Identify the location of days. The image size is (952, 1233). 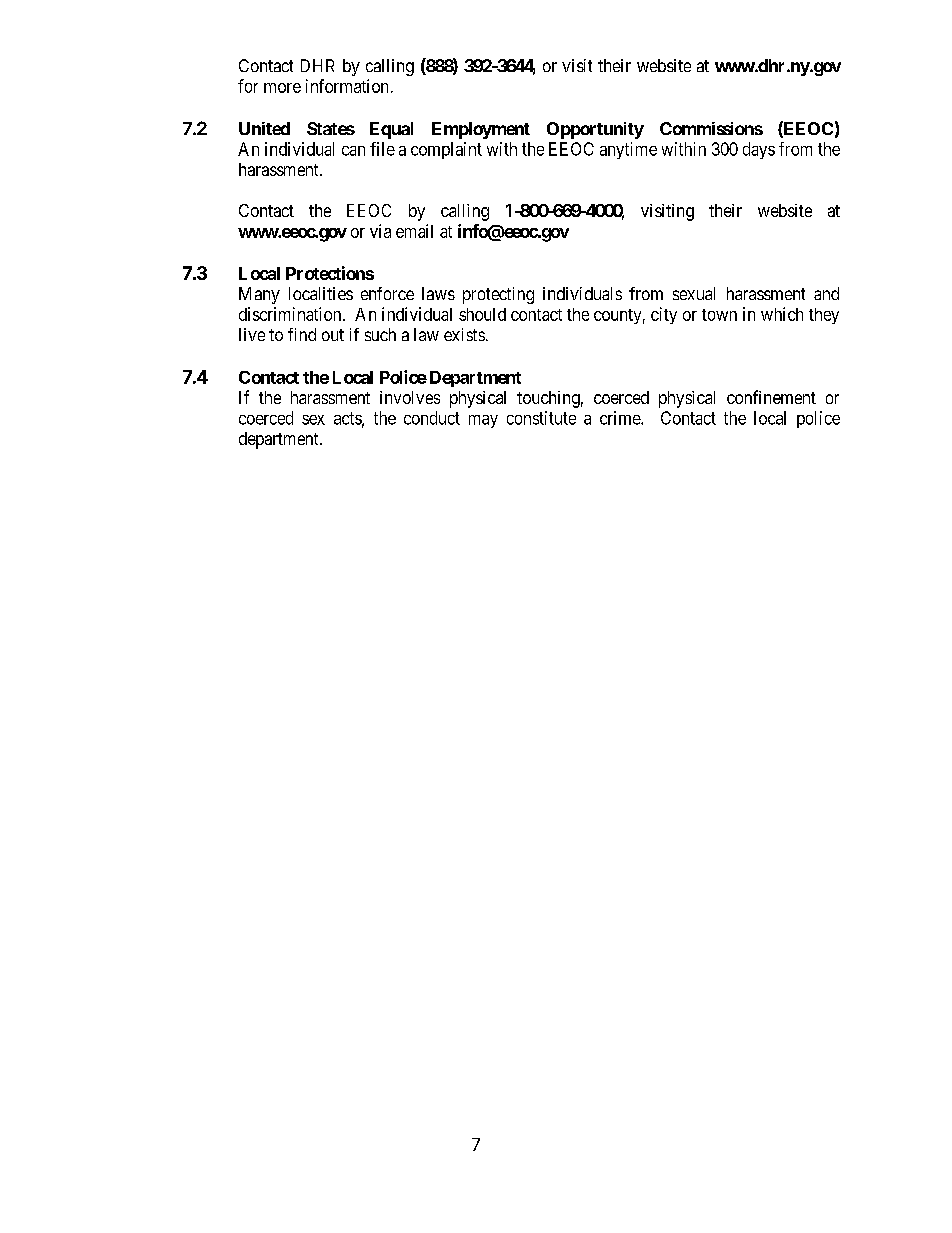
(759, 150).
